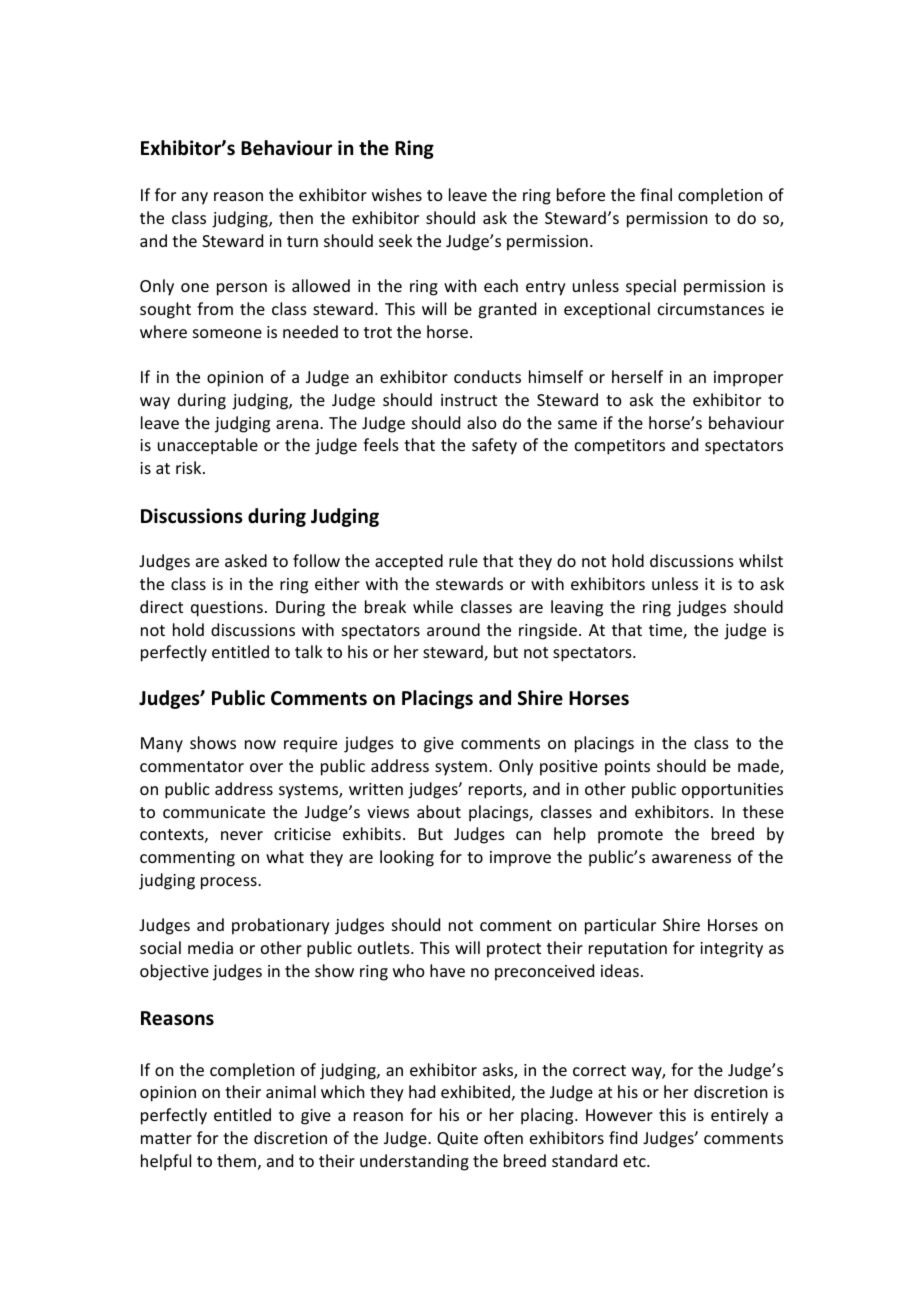 The height and width of the screenshot is (1308, 924). I want to click on rule, so click(463, 560).
